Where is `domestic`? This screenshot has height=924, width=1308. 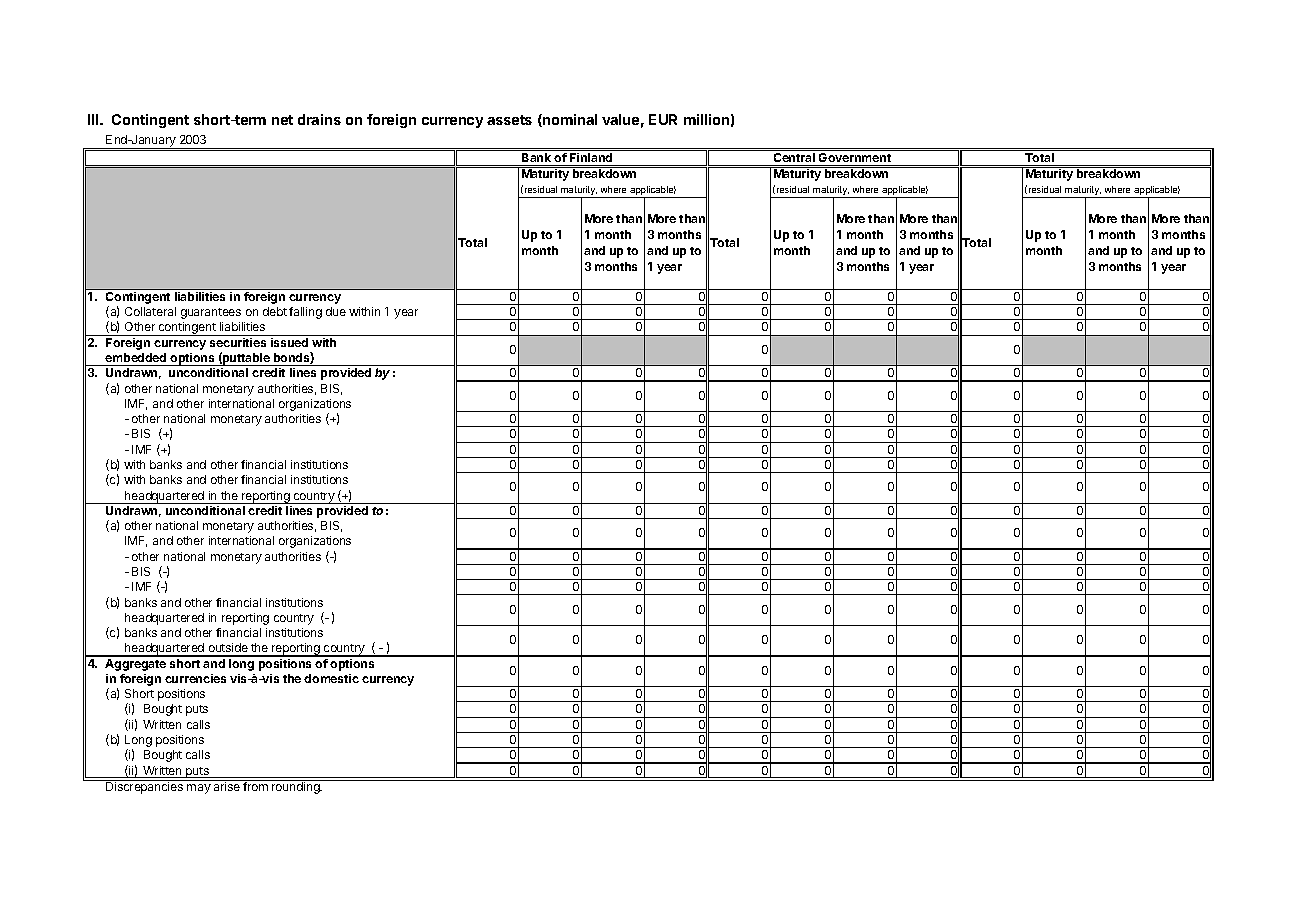
domestic is located at coordinates (331, 678).
